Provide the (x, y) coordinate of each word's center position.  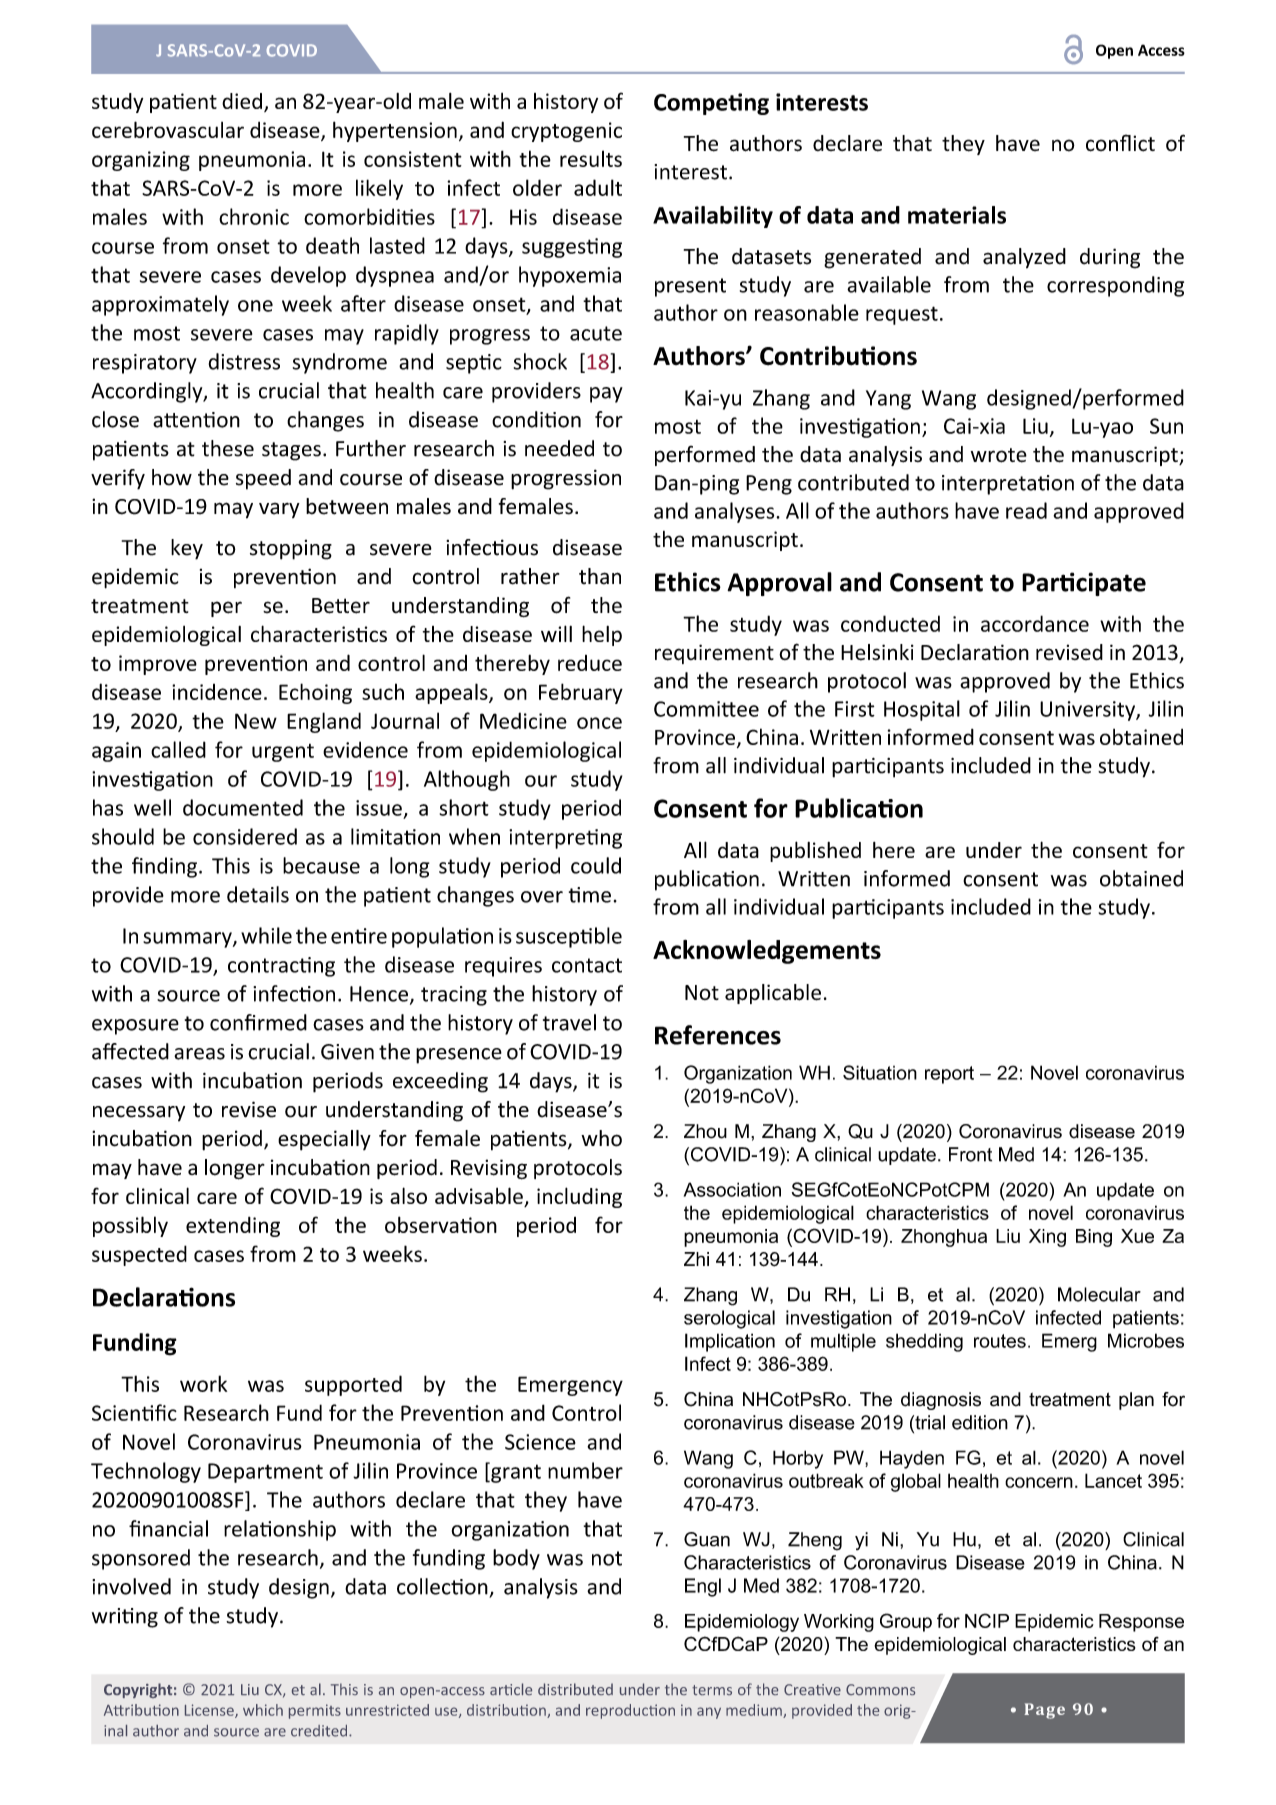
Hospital (922, 710)
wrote (999, 455)
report (949, 1075)
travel (569, 1022)
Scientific (134, 1412)
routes (1000, 1341)
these (228, 448)
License (210, 1711)
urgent (283, 753)
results (591, 158)
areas (199, 1054)
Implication (730, 1342)
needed (559, 448)
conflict (1120, 143)
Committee (706, 709)
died (242, 101)
